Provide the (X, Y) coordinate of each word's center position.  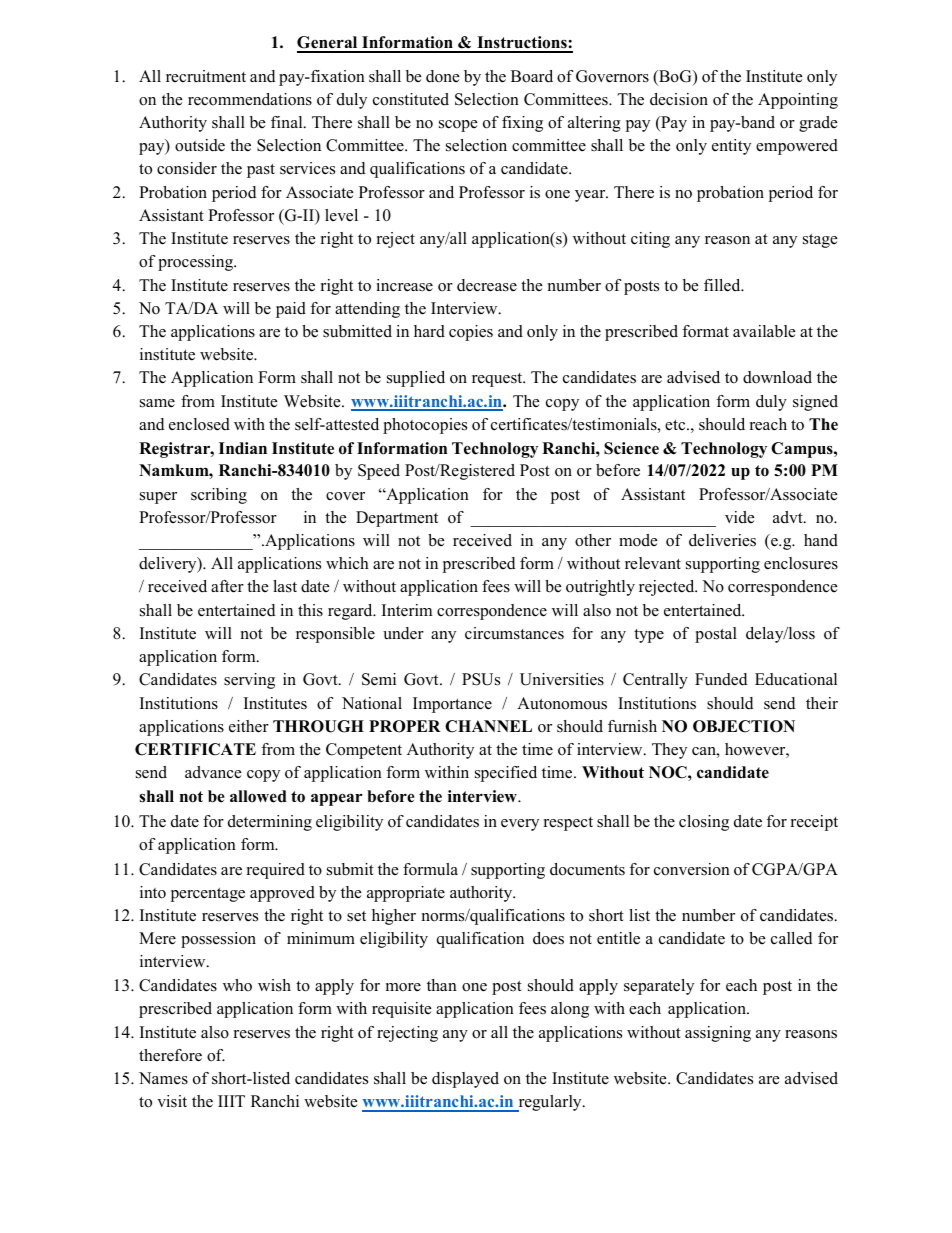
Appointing (798, 101)
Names (163, 1078)
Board (532, 76)
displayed (465, 1080)
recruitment (206, 76)
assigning (718, 1034)
